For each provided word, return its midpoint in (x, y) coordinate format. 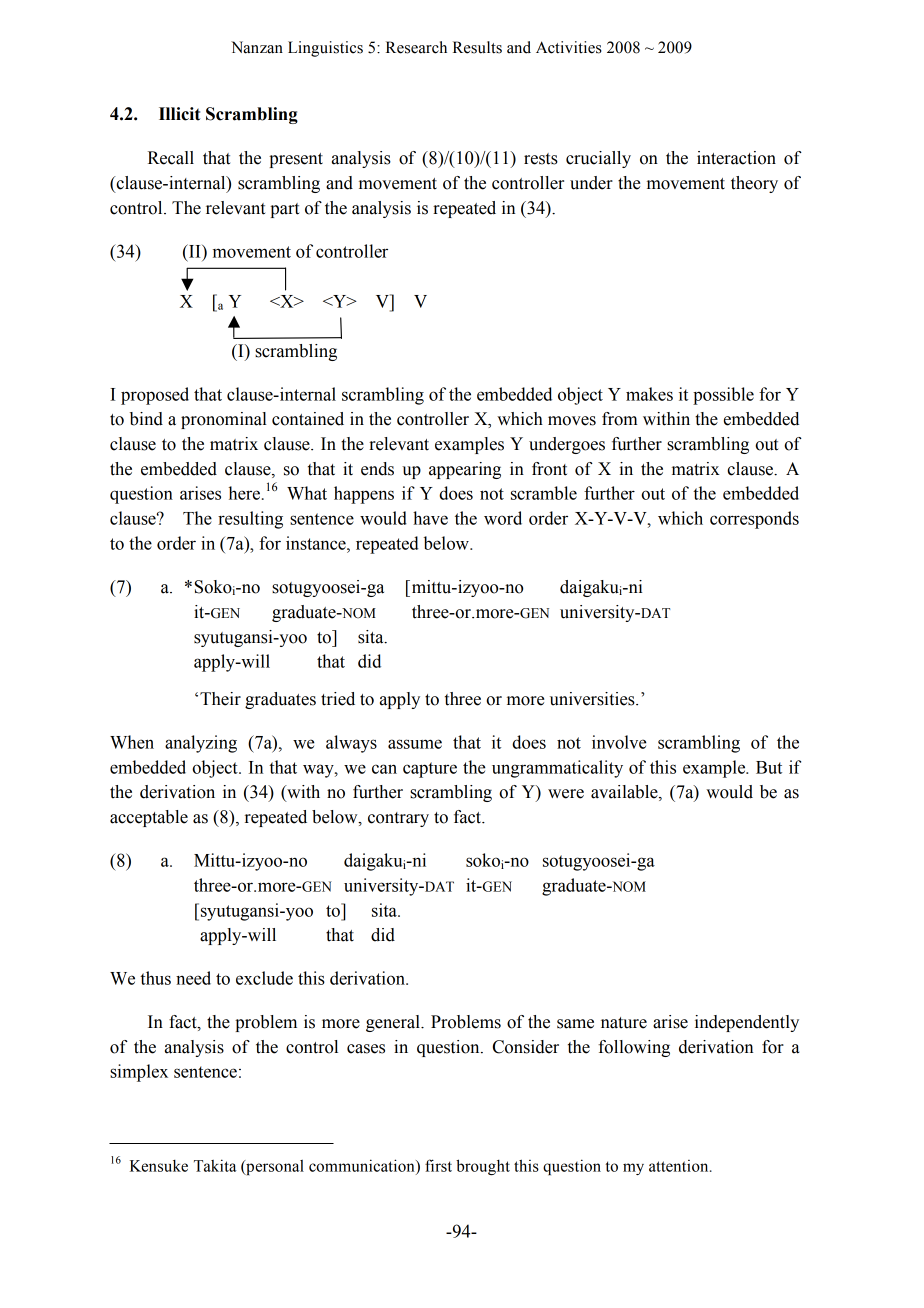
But (769, 767)
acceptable (149, 818)
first (438, 1165)
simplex (139, 1073)
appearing (465, 470)
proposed (155, 396)
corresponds (754, 520)
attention (680, 1166)
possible (723, 396)
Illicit (179, 114)
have (430, 518)
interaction (736, 158)
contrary (398, 819)
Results (477, 47)
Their (220, 699)
